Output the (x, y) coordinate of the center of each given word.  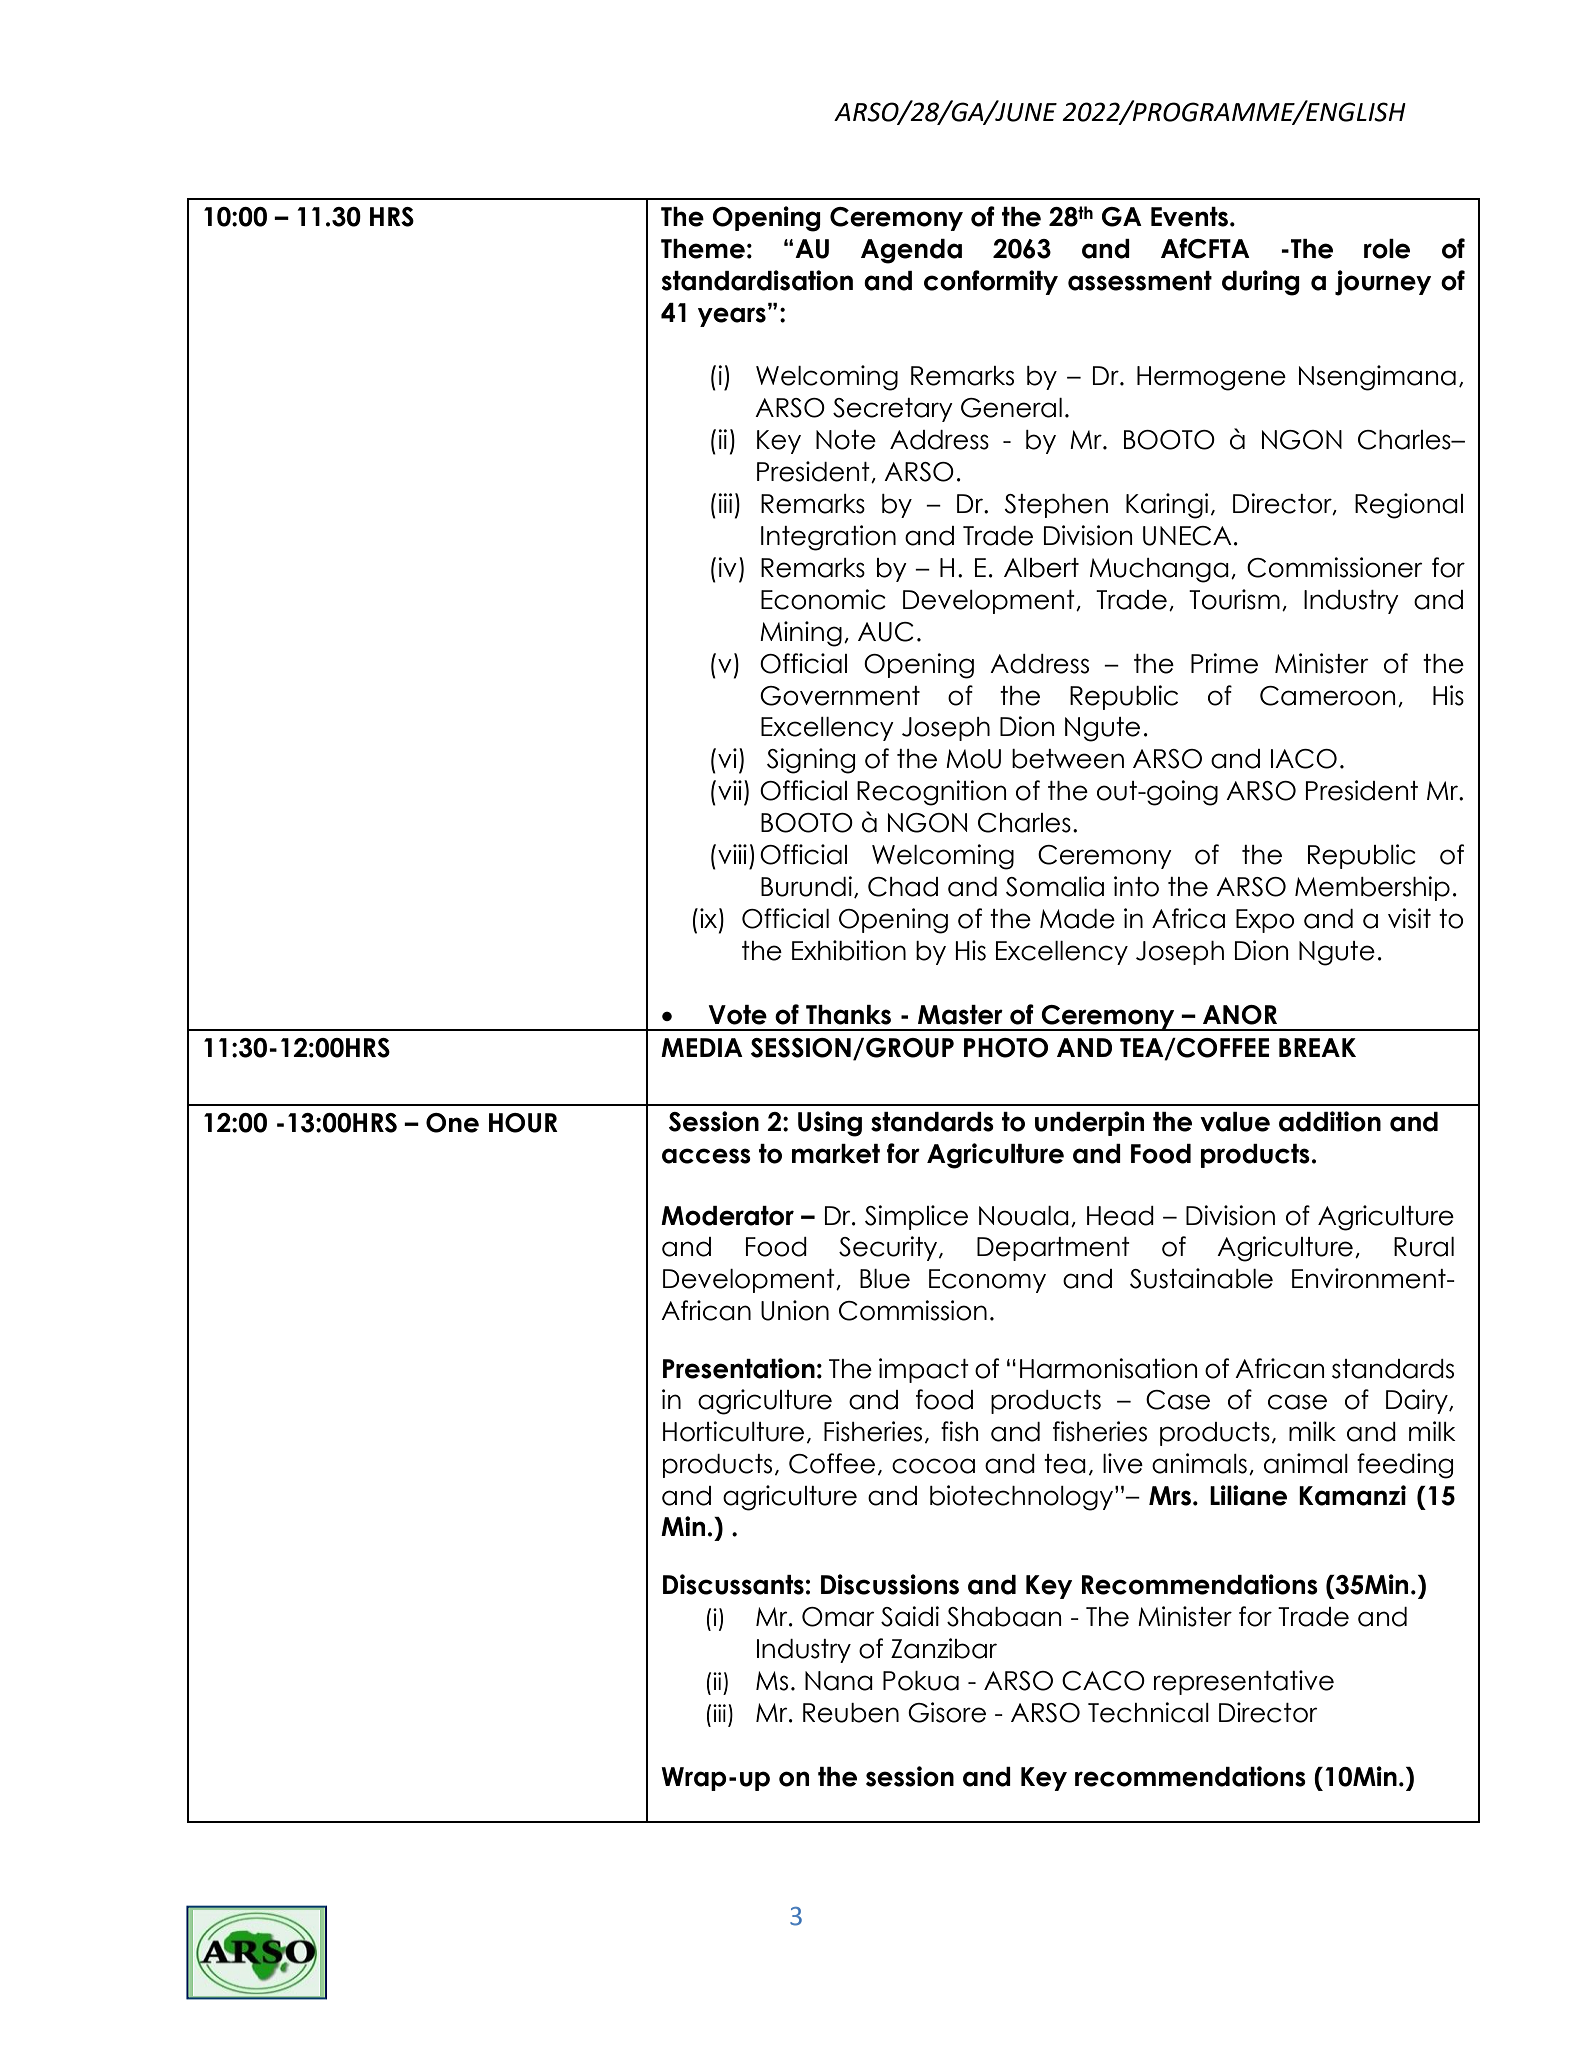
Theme (703, 249)
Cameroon (1328, 696)
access (706, 1156)
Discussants (733, 1584)
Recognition (932, 793)
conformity (991, 282)
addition (1330, 1121)
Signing (811, 761)
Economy (987, 1281)
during (1261, 283)
